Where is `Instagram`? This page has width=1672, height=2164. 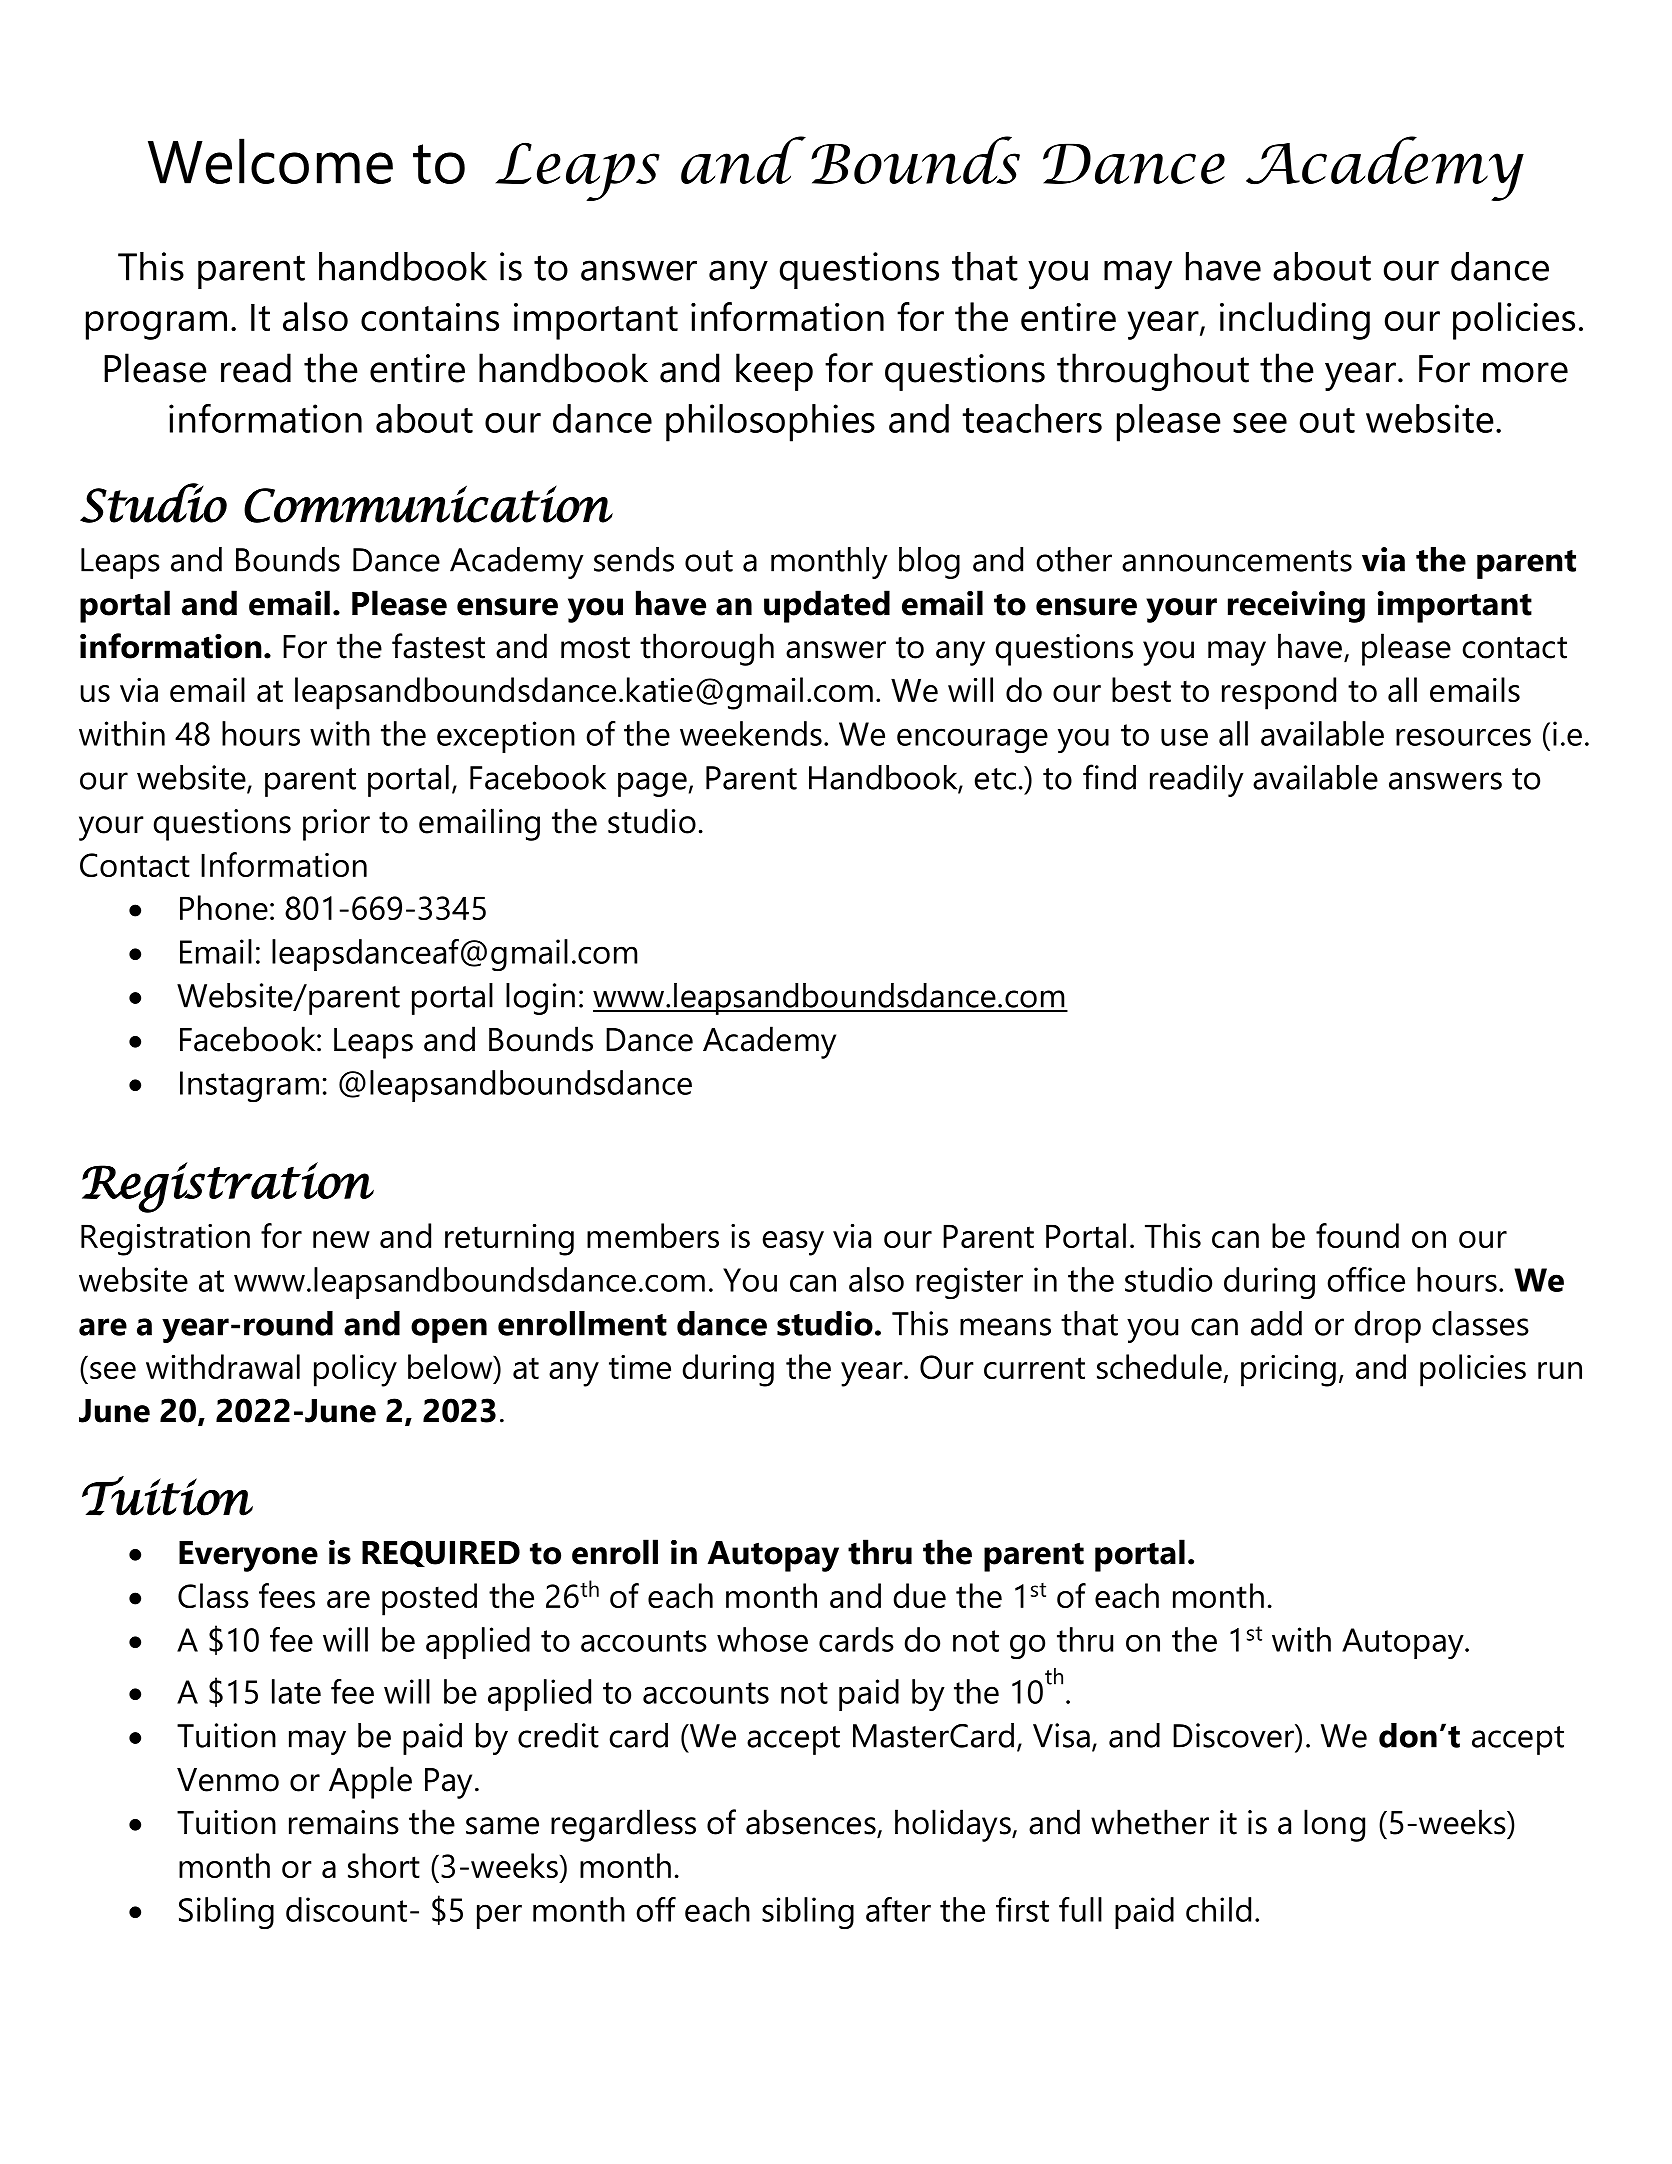
Instagram is located at coordinates (249, 1087).
